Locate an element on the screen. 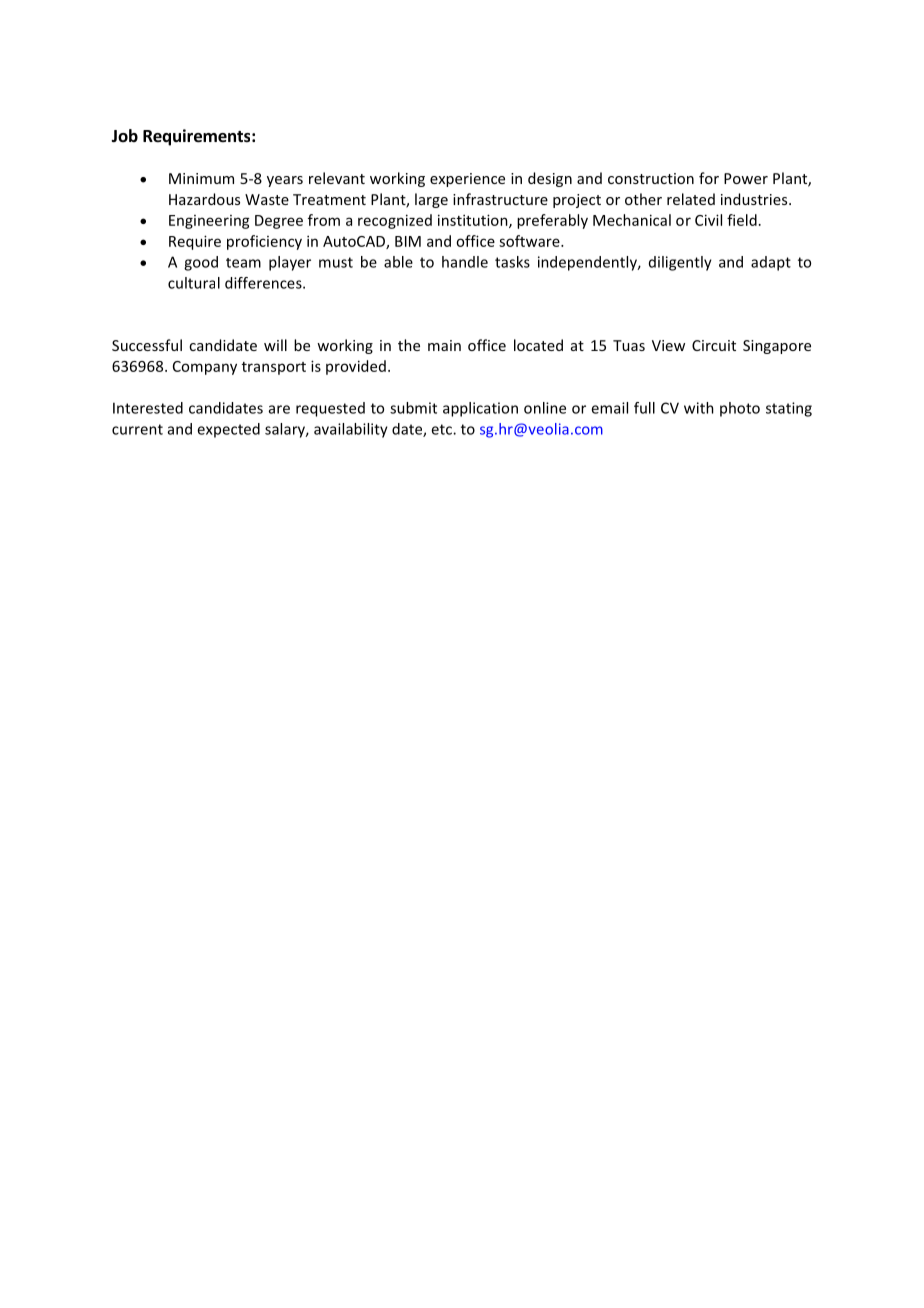 This screenshot has height=1308, width=924. application is located at coordinates (480, 409).
